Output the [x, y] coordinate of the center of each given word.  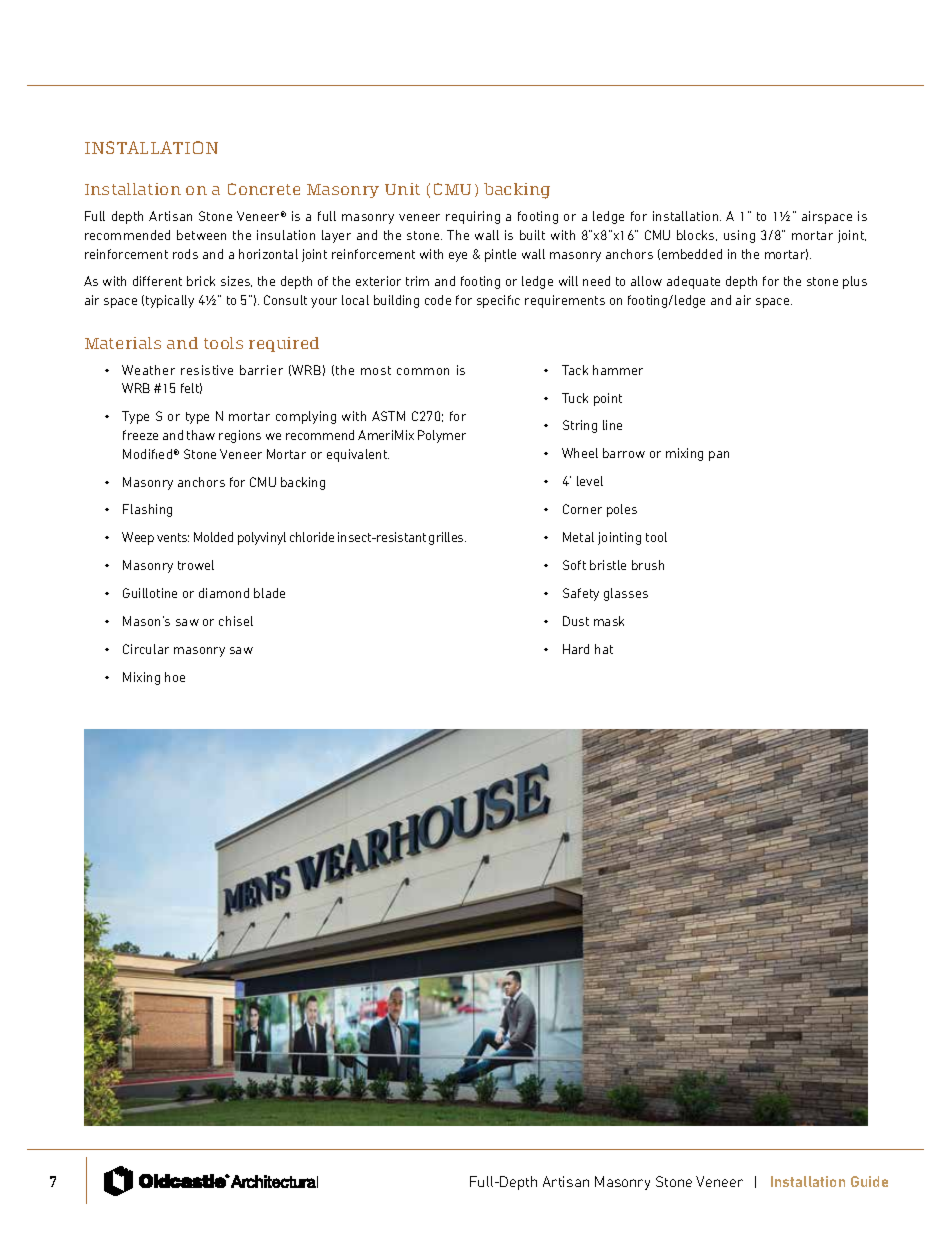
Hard [576, 649]
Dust [576, 621]
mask [609, 621]
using [739, 236]
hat [604, 649]
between [201, 235]
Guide [869, 1181]
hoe [175, 677]
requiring [473, 217]
